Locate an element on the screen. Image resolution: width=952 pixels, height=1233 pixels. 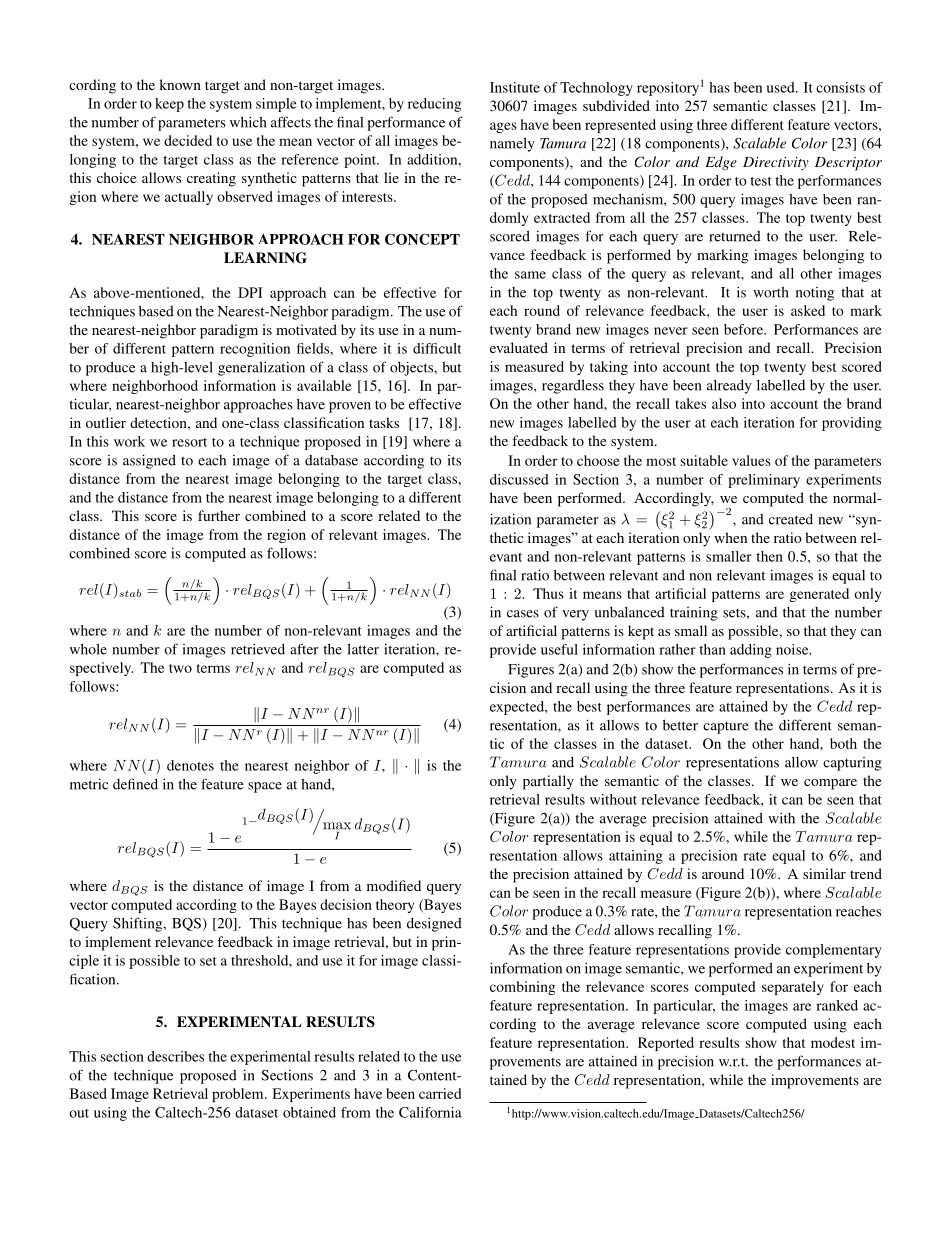
describes is located at coordinates (175, 1056).
